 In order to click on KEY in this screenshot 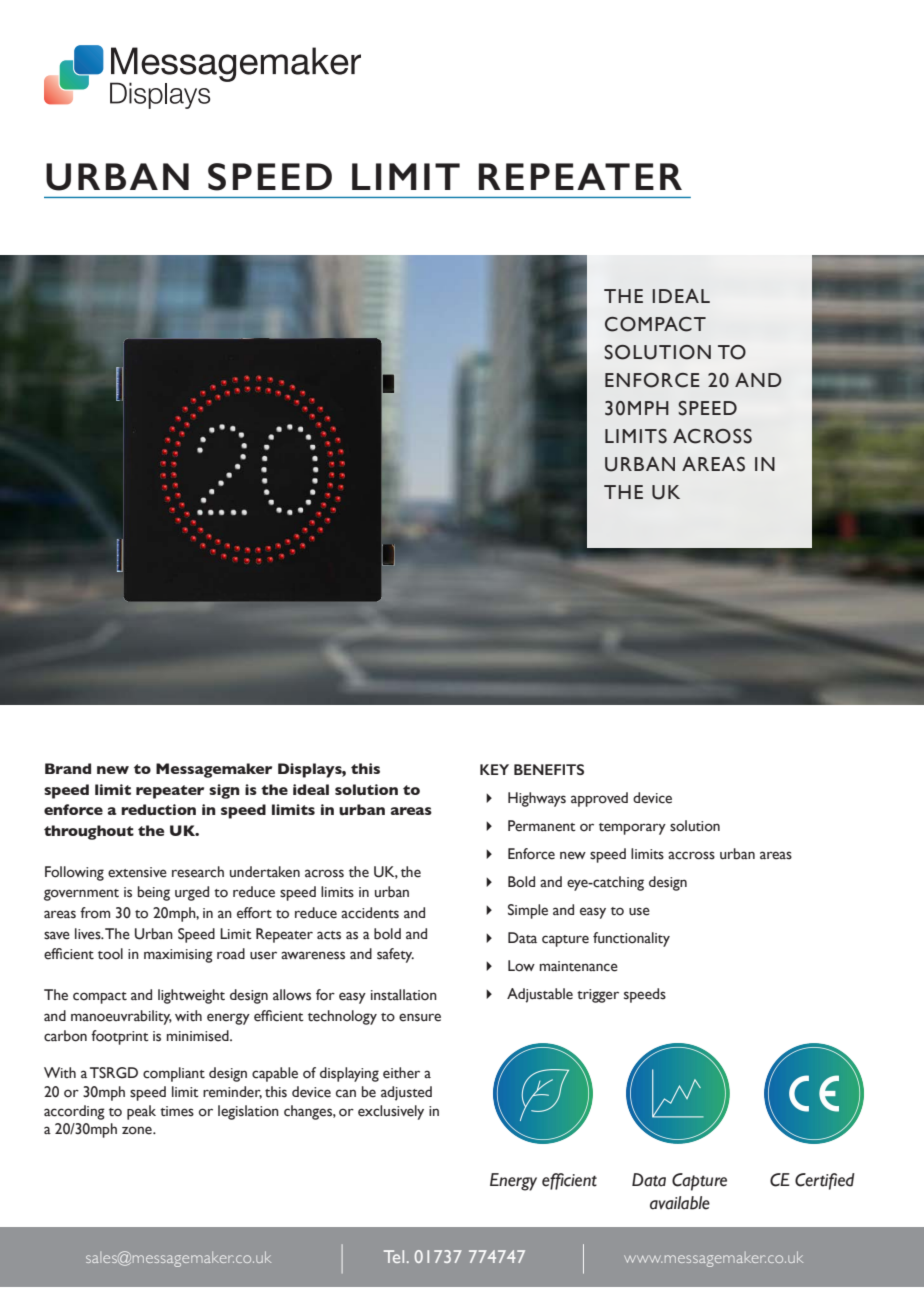, I will do `click(494, 769)`.
